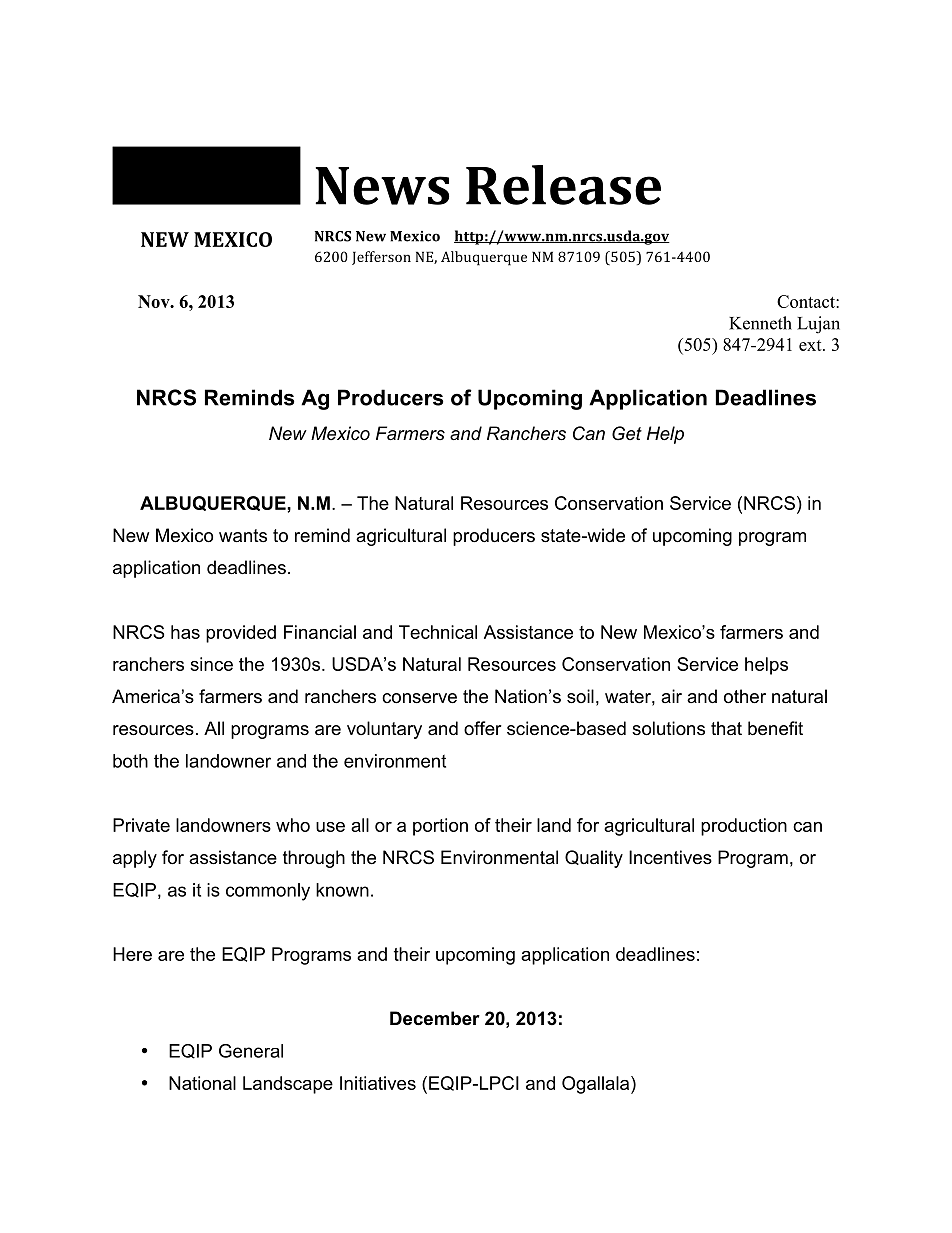  What do you see at coordinates (627, 433) in the screenshot?
I see `Get` at bounding box center [627, 433].
